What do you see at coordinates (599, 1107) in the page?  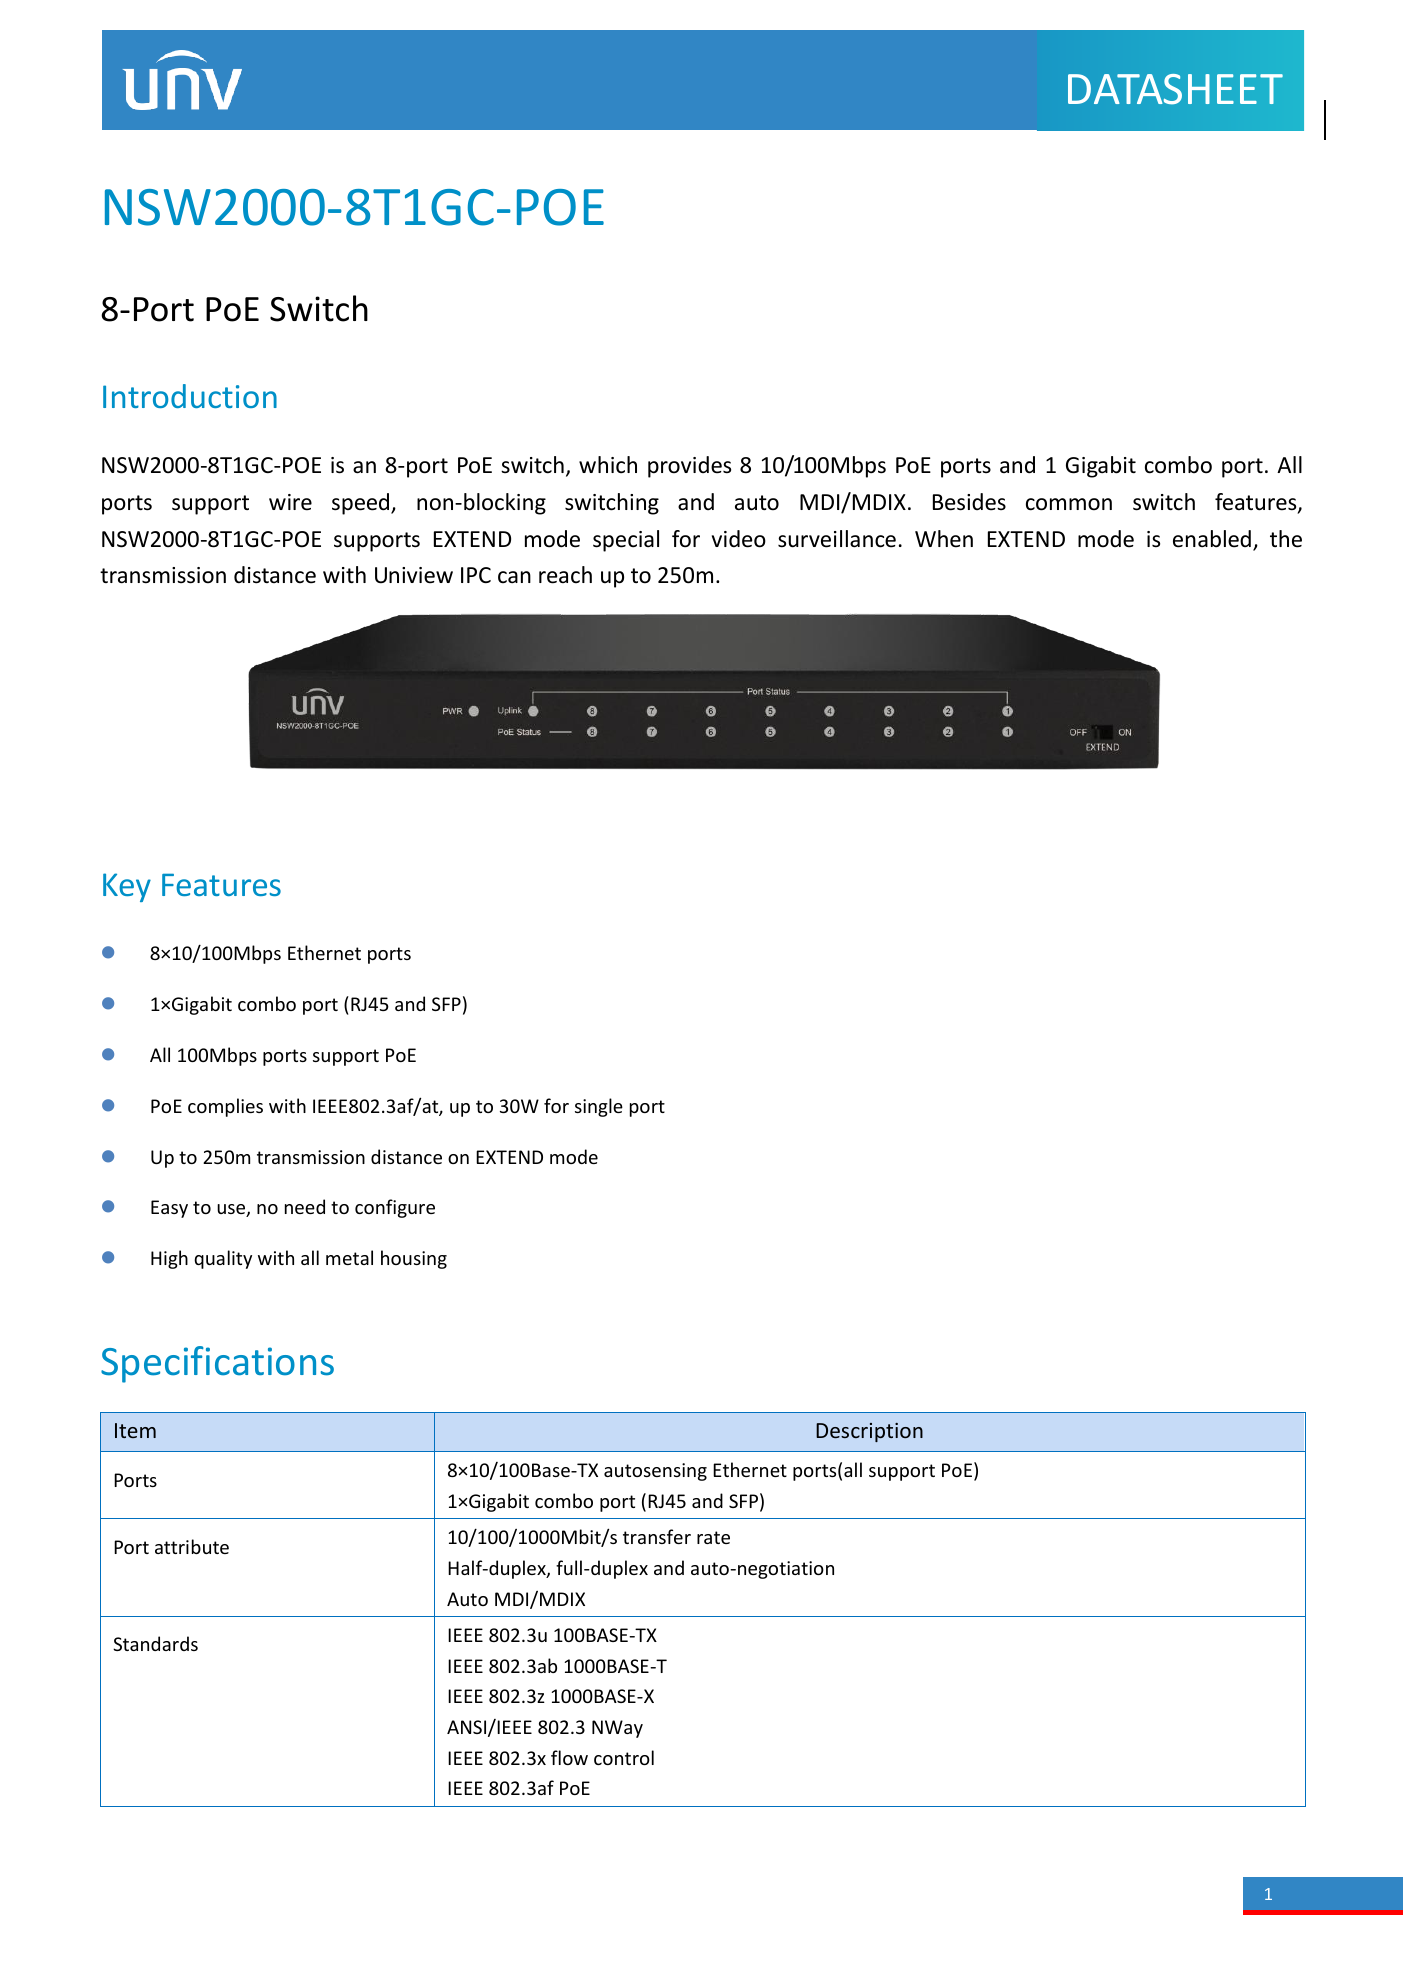 I see `single` at bounding box center [599, 1107].
